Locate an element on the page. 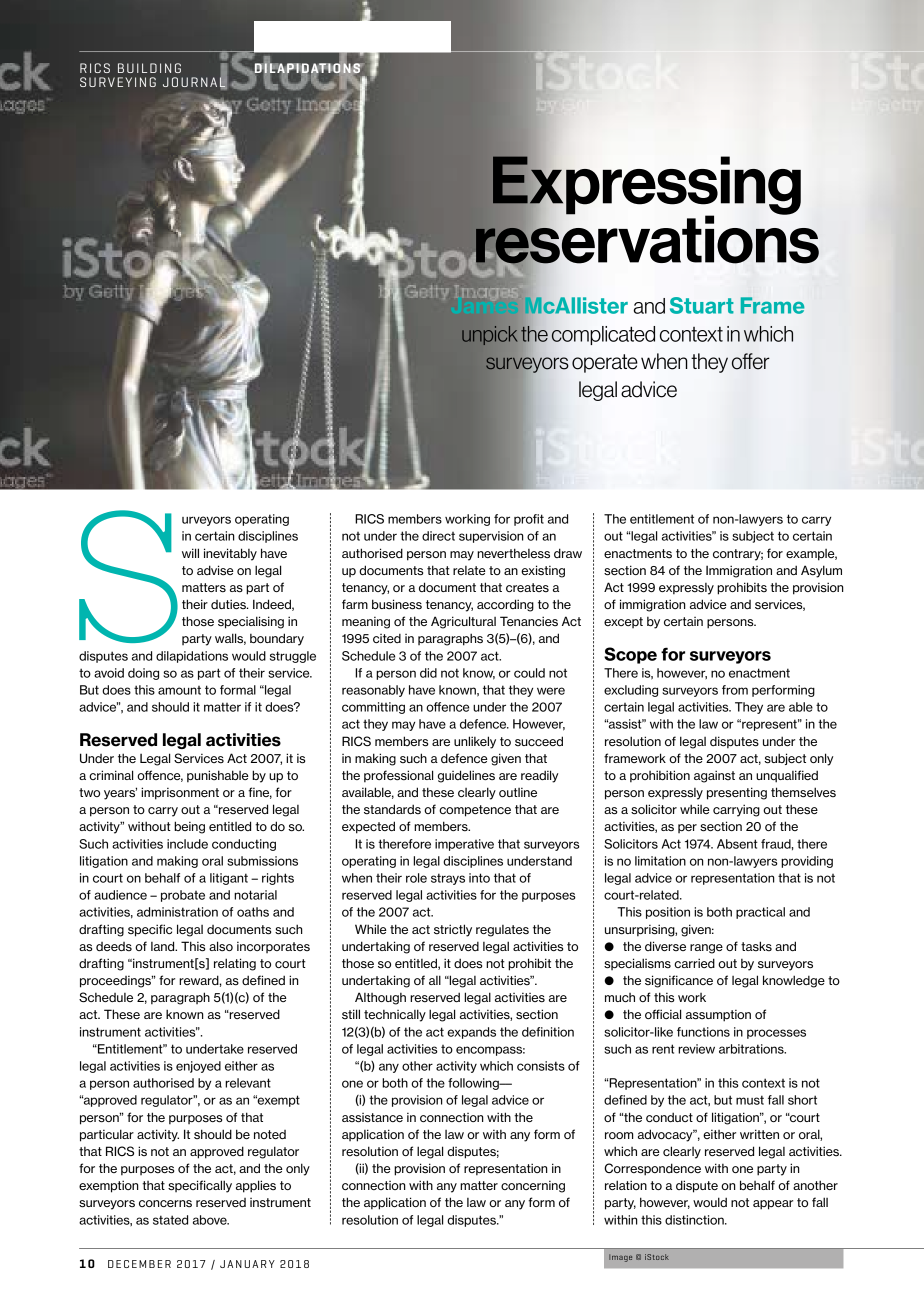  competence is located at coordinates (475, 811).
